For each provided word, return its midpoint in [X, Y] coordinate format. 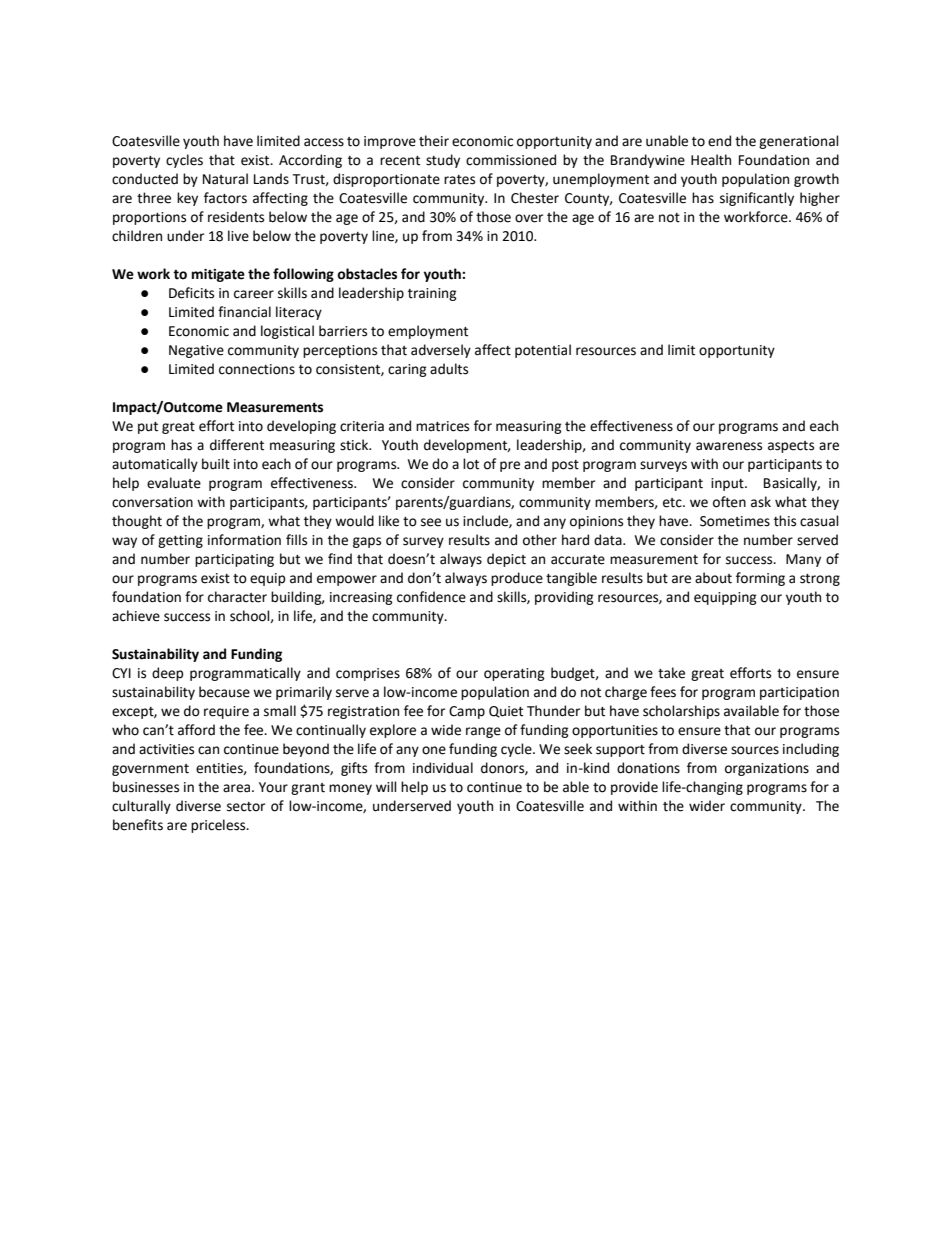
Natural [225, 179]
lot [471, 464]
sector [246, 807]
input [728, 484]
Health [711, 160]
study [443, 161]
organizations [767, 769]
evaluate [174, 483]
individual [443, 768]
